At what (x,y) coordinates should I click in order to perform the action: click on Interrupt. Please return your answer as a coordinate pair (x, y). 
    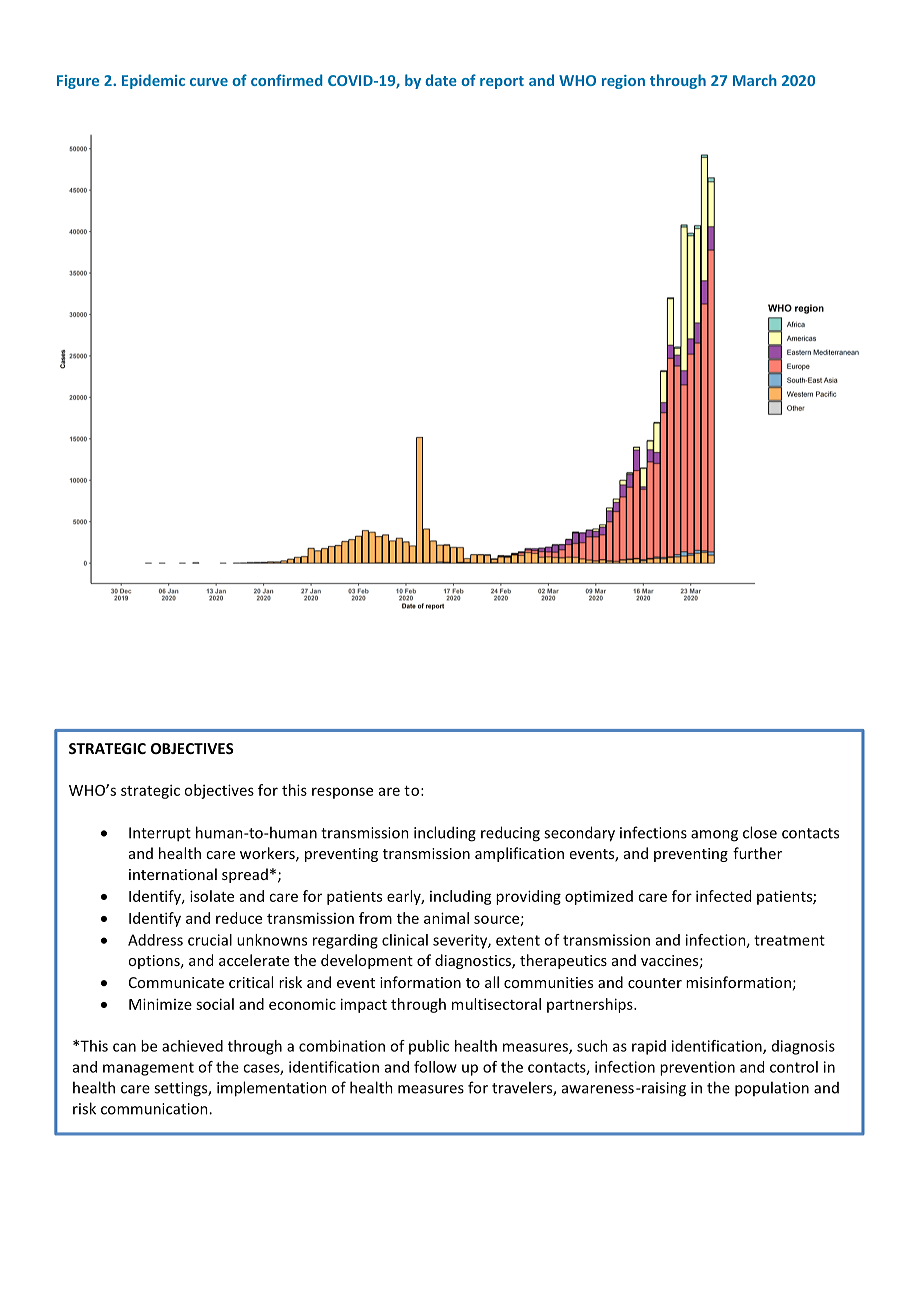
    Looking at the image, I should click on (160, 834).
